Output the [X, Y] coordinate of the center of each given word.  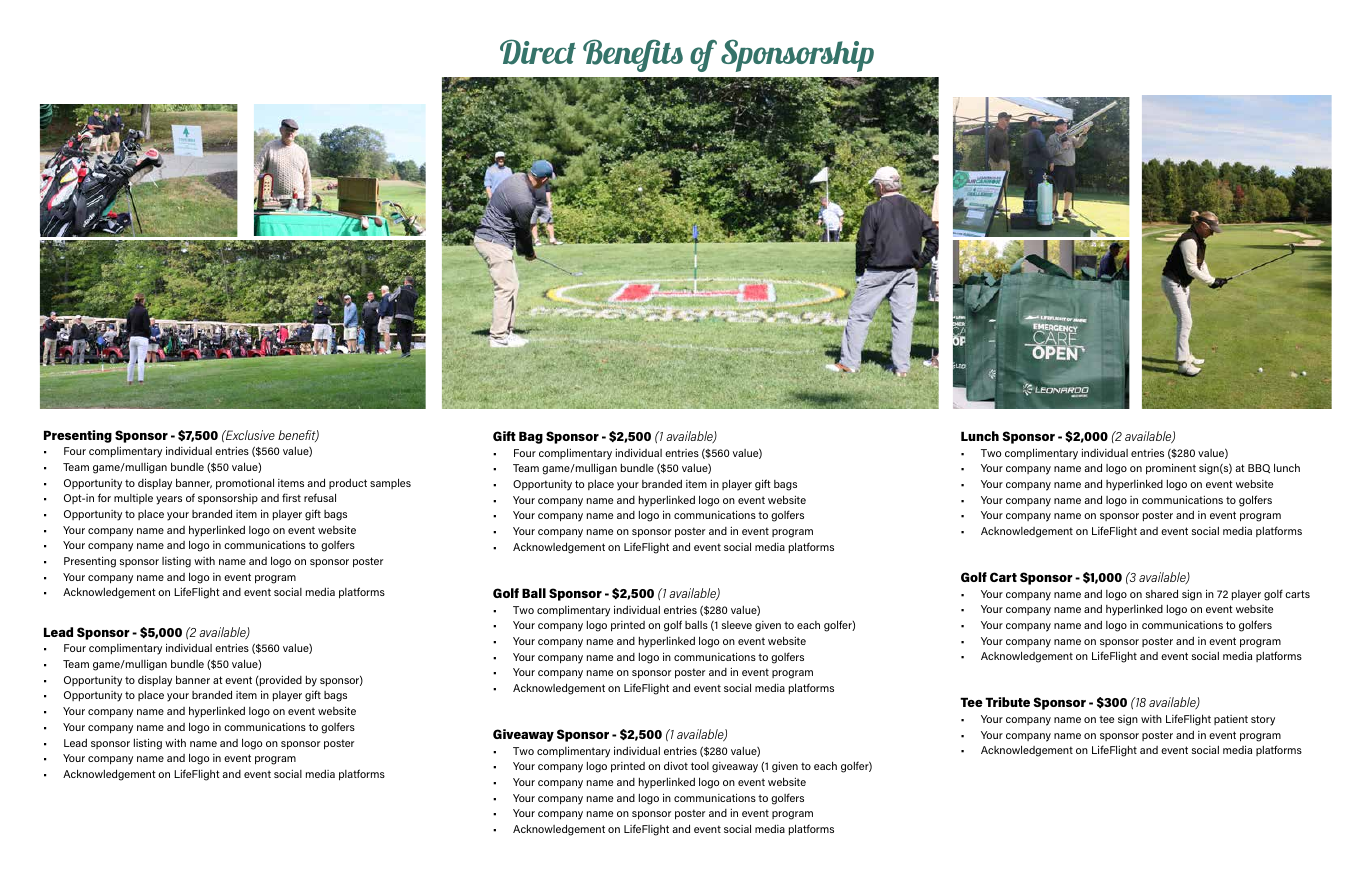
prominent [1171, 469]
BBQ [1259, 469]
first [291, 497]
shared [1162, 593]
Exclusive [249, 435]
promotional [245, 484]
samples [390, 483]
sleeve [737, 625]
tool [700, 766]
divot [676, 765]
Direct [538, 52]
